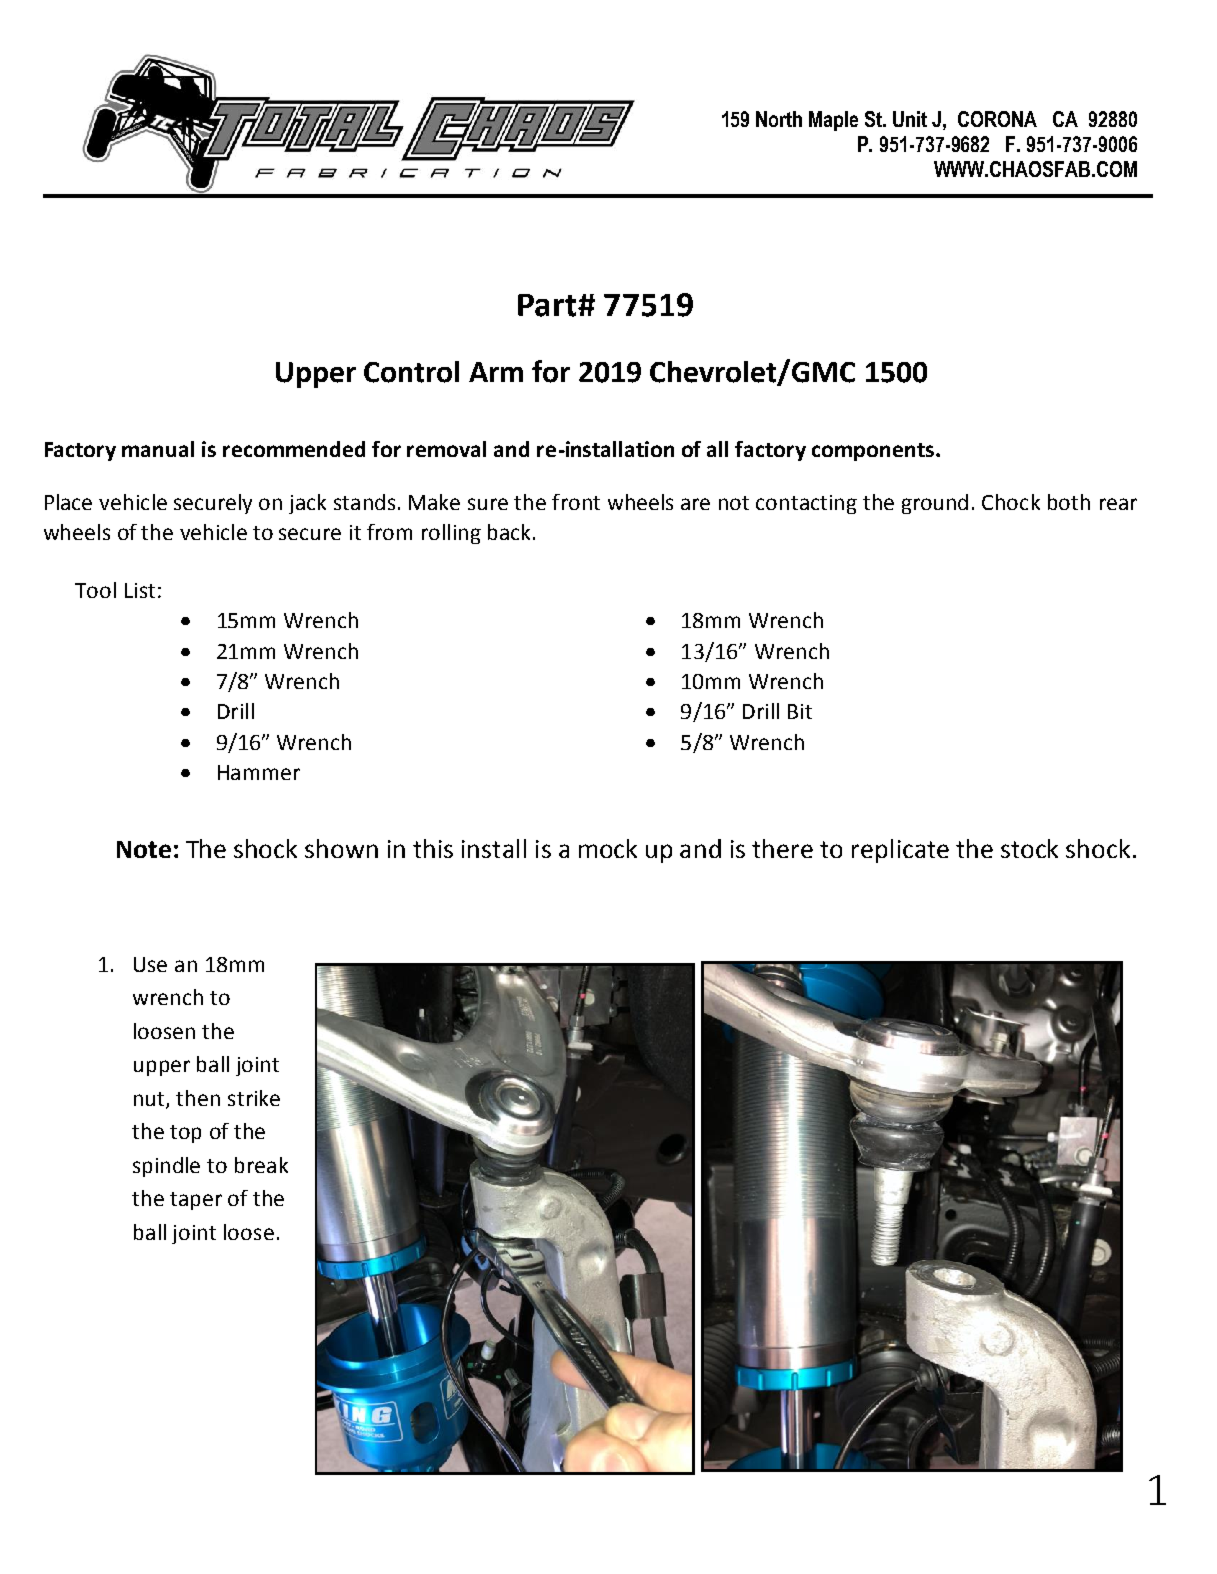  What do you see at coordinates (548, 305) in the page?
I see `Part` at bounding box center [548, 305].
